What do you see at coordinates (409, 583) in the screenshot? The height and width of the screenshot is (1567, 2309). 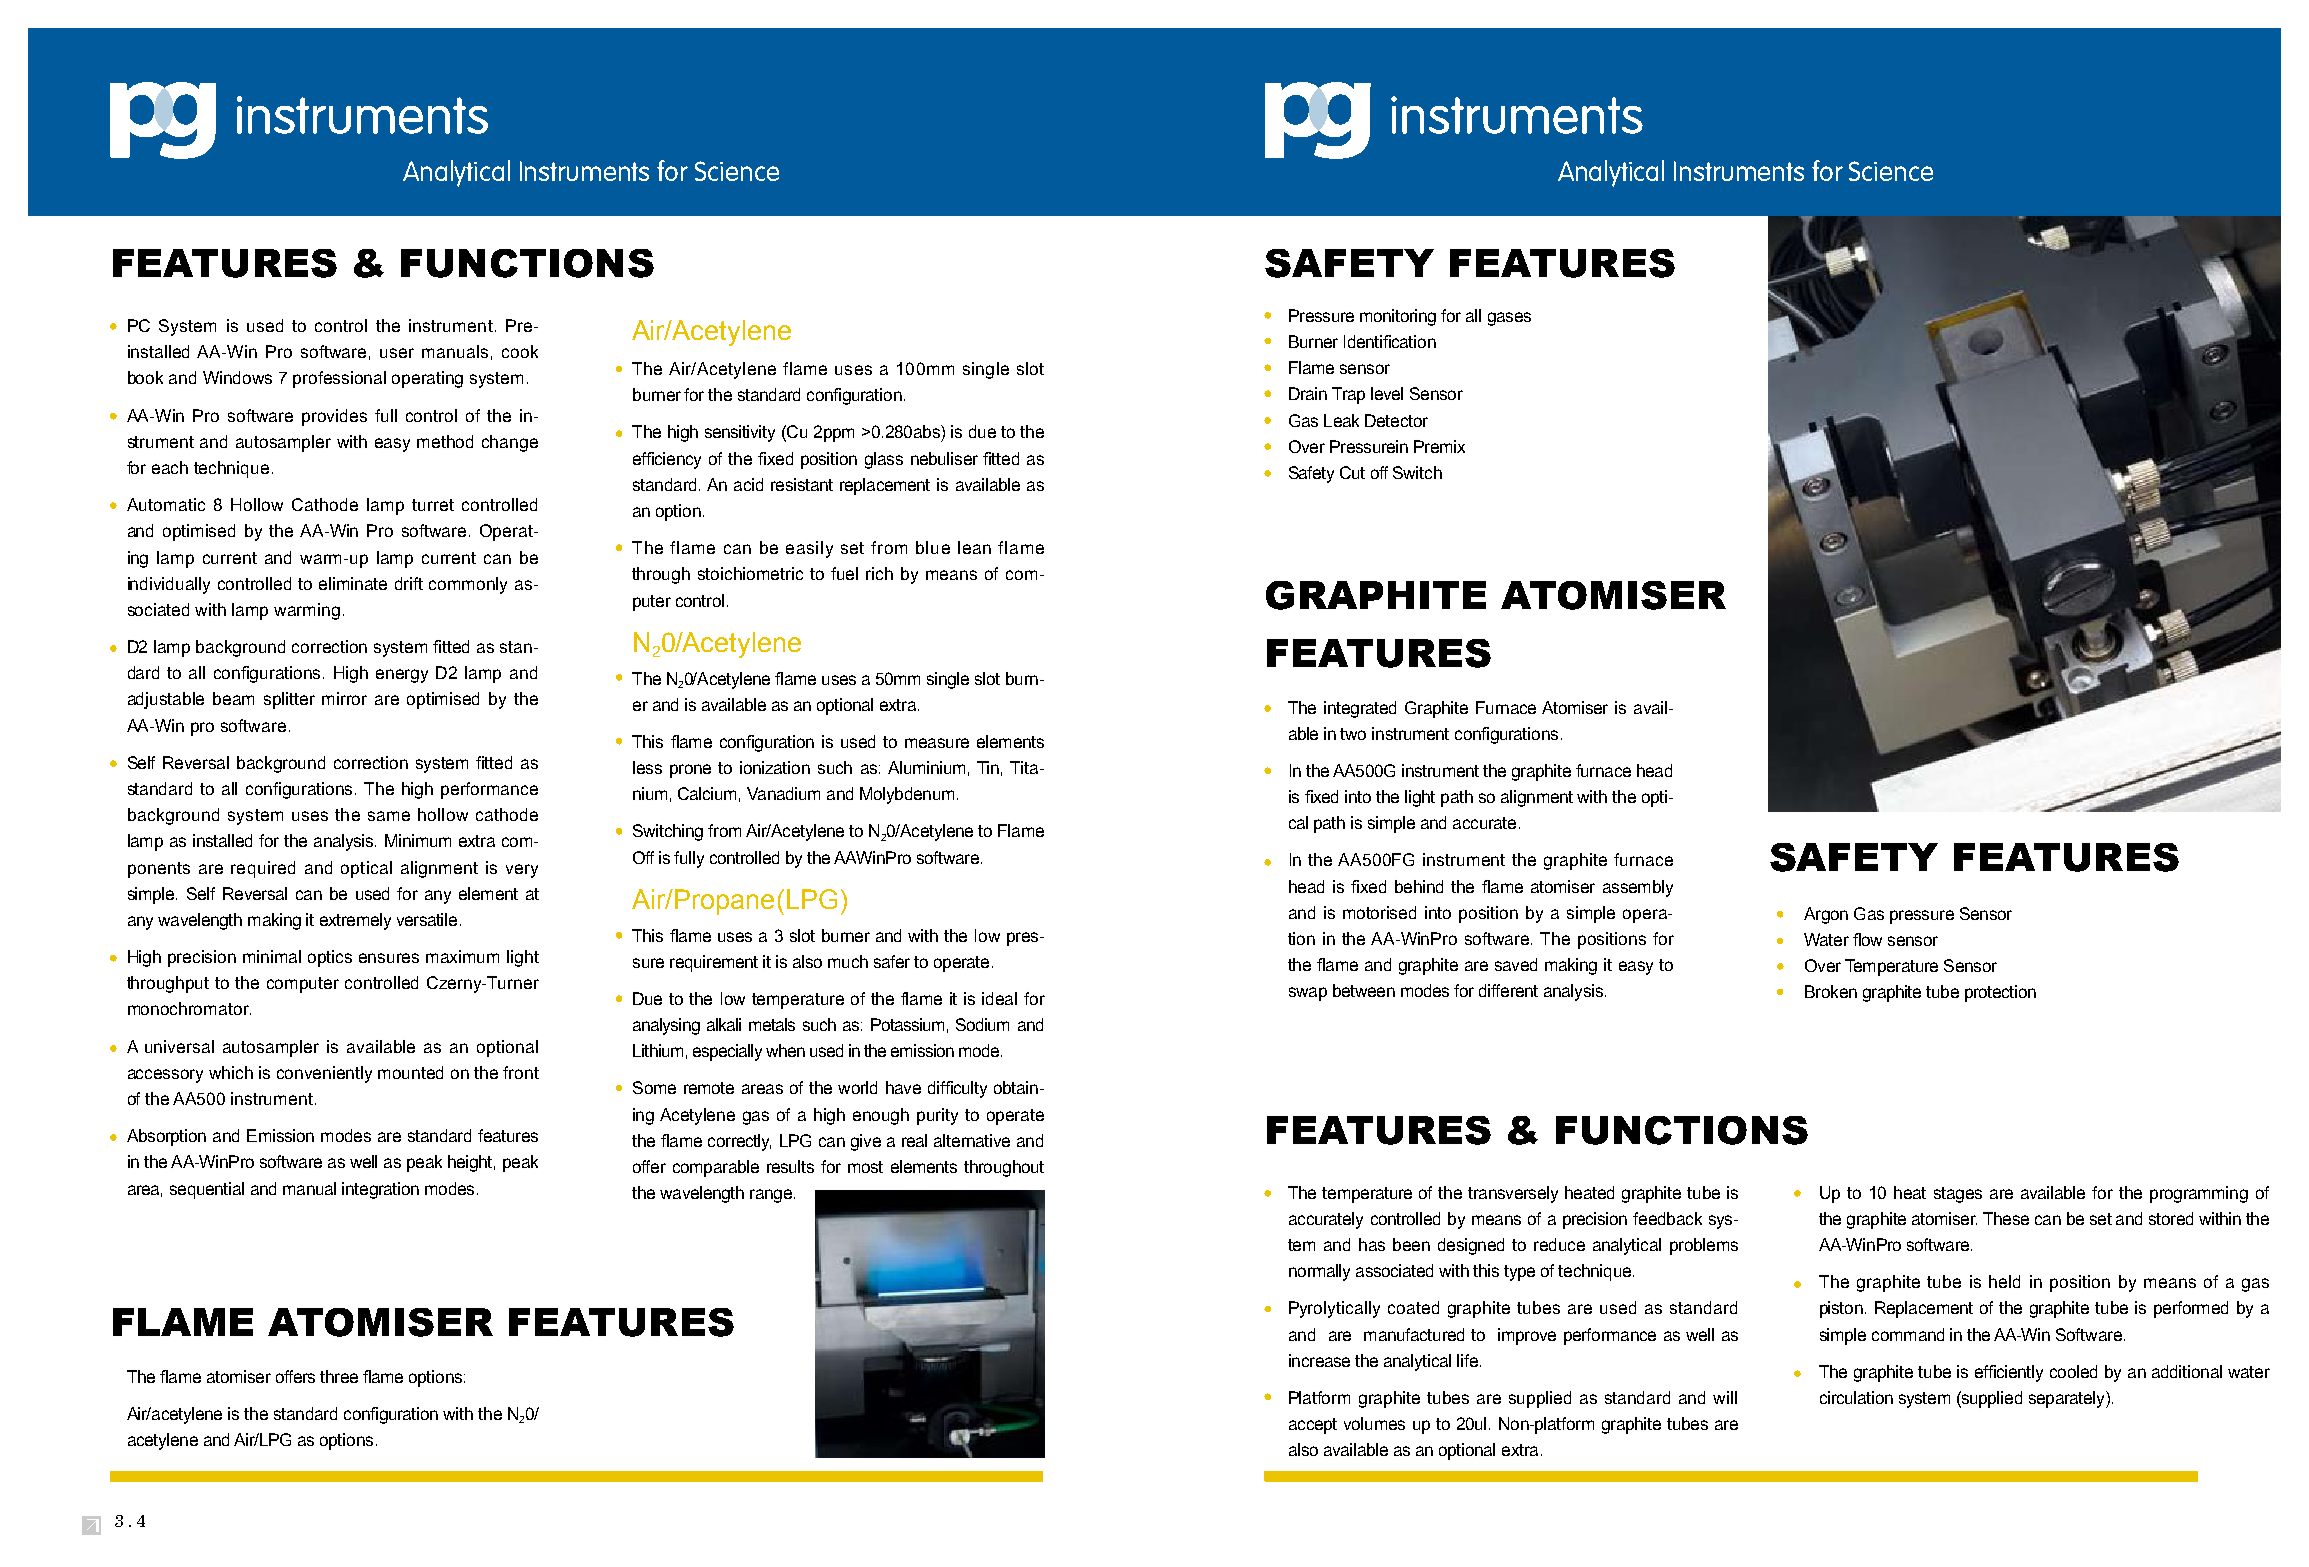 I see `drift` at bounding box center [409, 583].
